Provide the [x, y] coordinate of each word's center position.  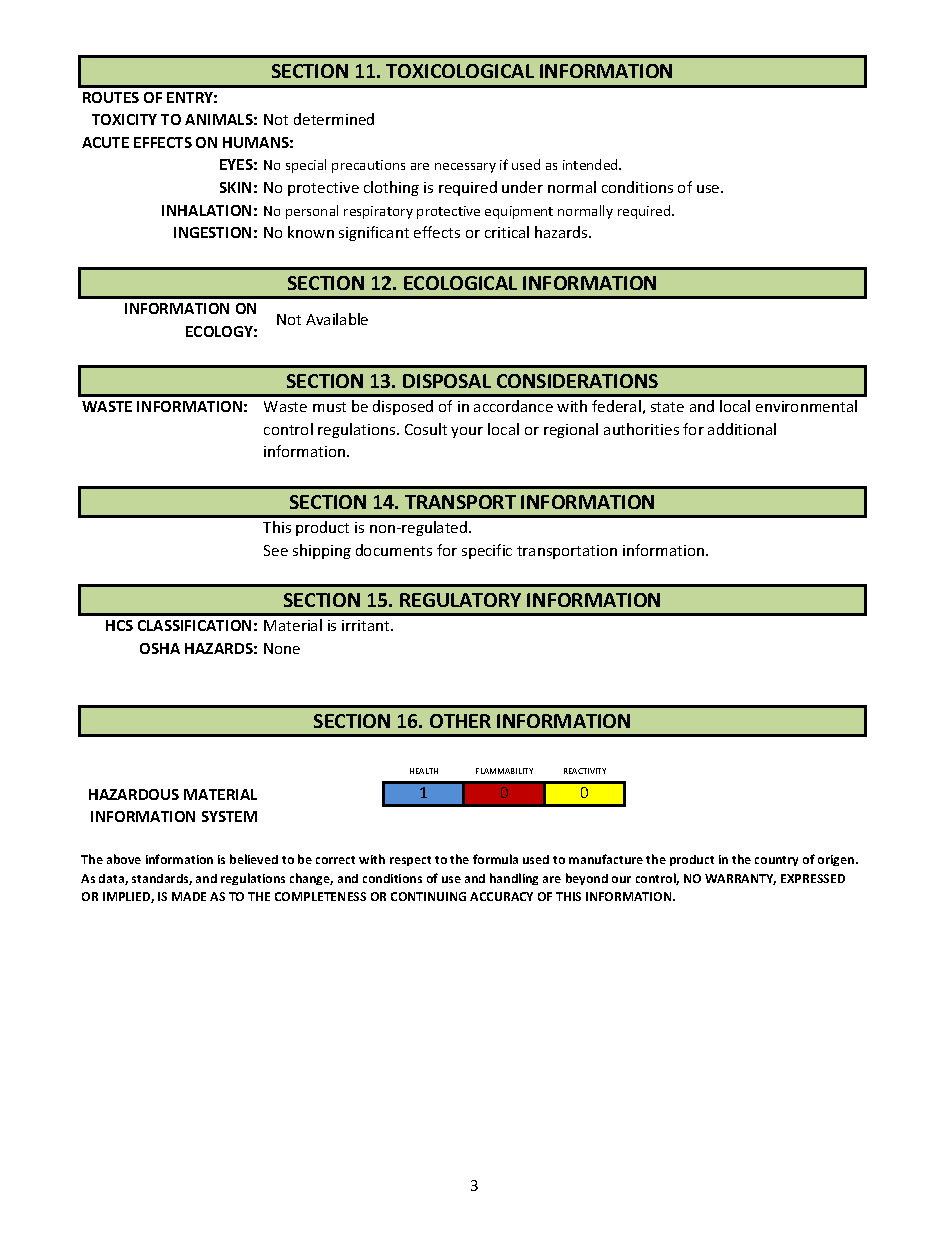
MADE [189, 896]
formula [495, 859]
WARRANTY [740, 879]
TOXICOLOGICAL [460, 71]
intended [591, 164]
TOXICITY [124, 119]
